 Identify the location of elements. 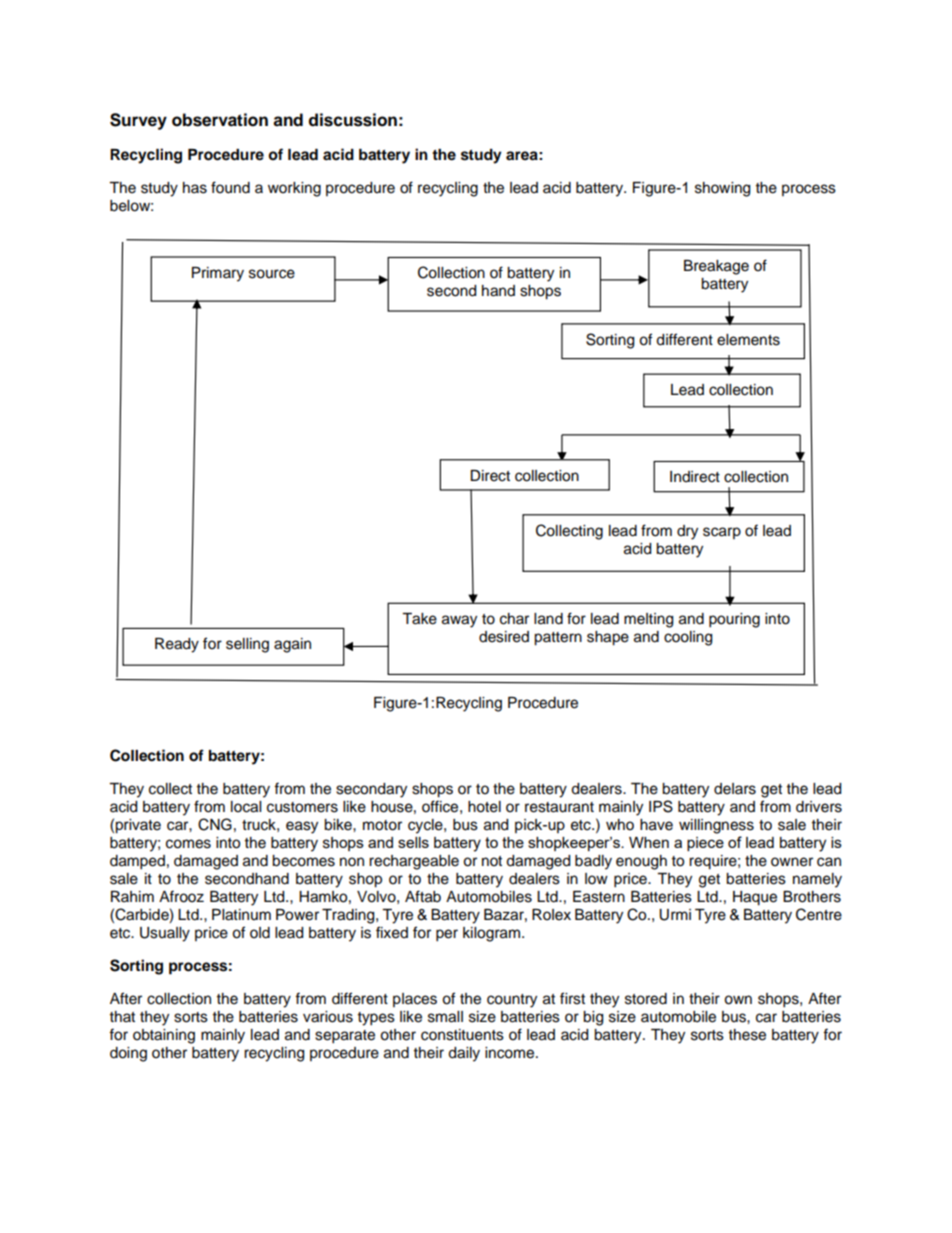
(748, 340).
